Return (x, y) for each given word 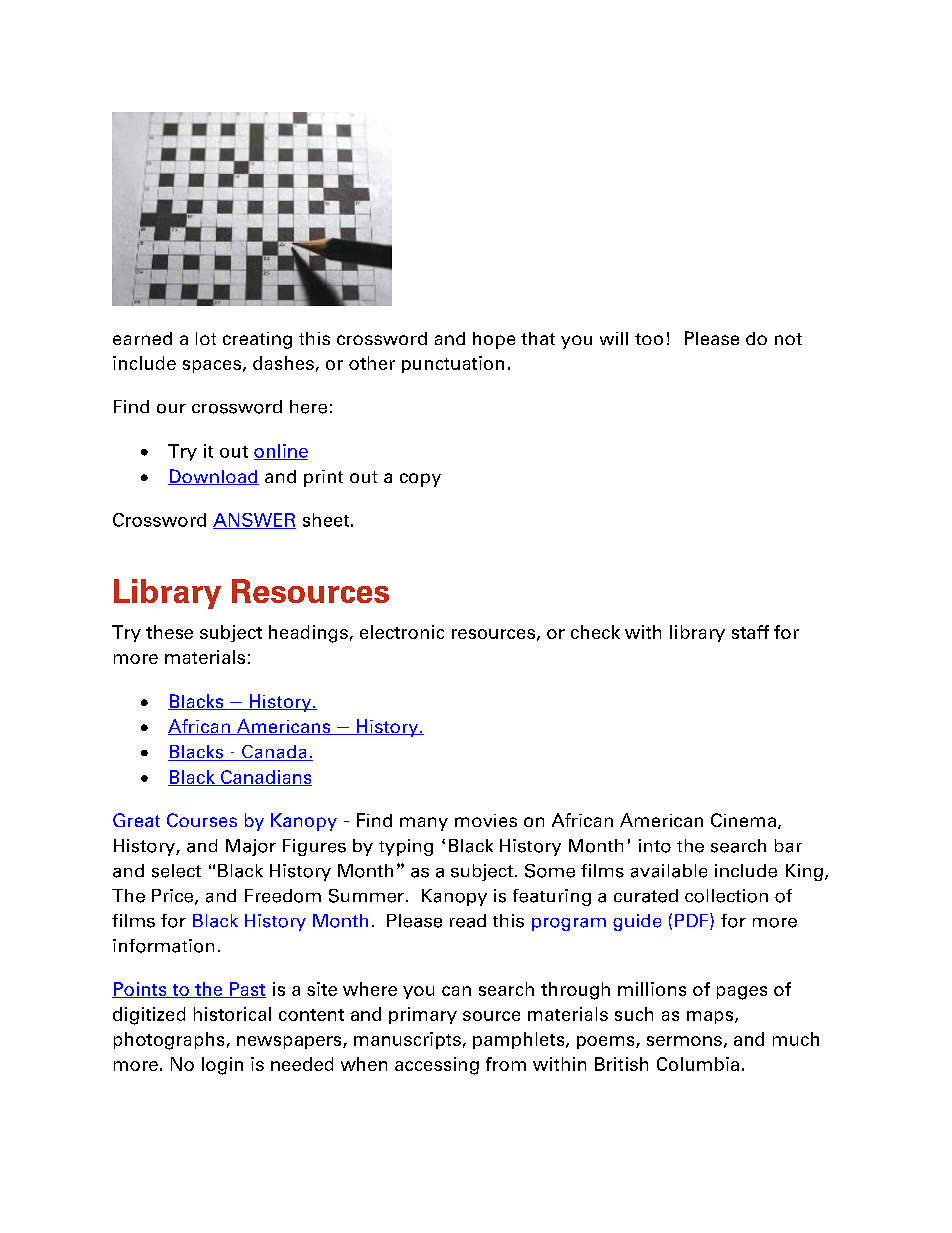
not (788, 339)
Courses (202, 820)
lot (206, 338)
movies (486, 820)
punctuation (453, 364)
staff (750, 632)
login (222, 1066)
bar (788, 846)
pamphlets (520, 1040)
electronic (402, 632)
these (169, 632)
